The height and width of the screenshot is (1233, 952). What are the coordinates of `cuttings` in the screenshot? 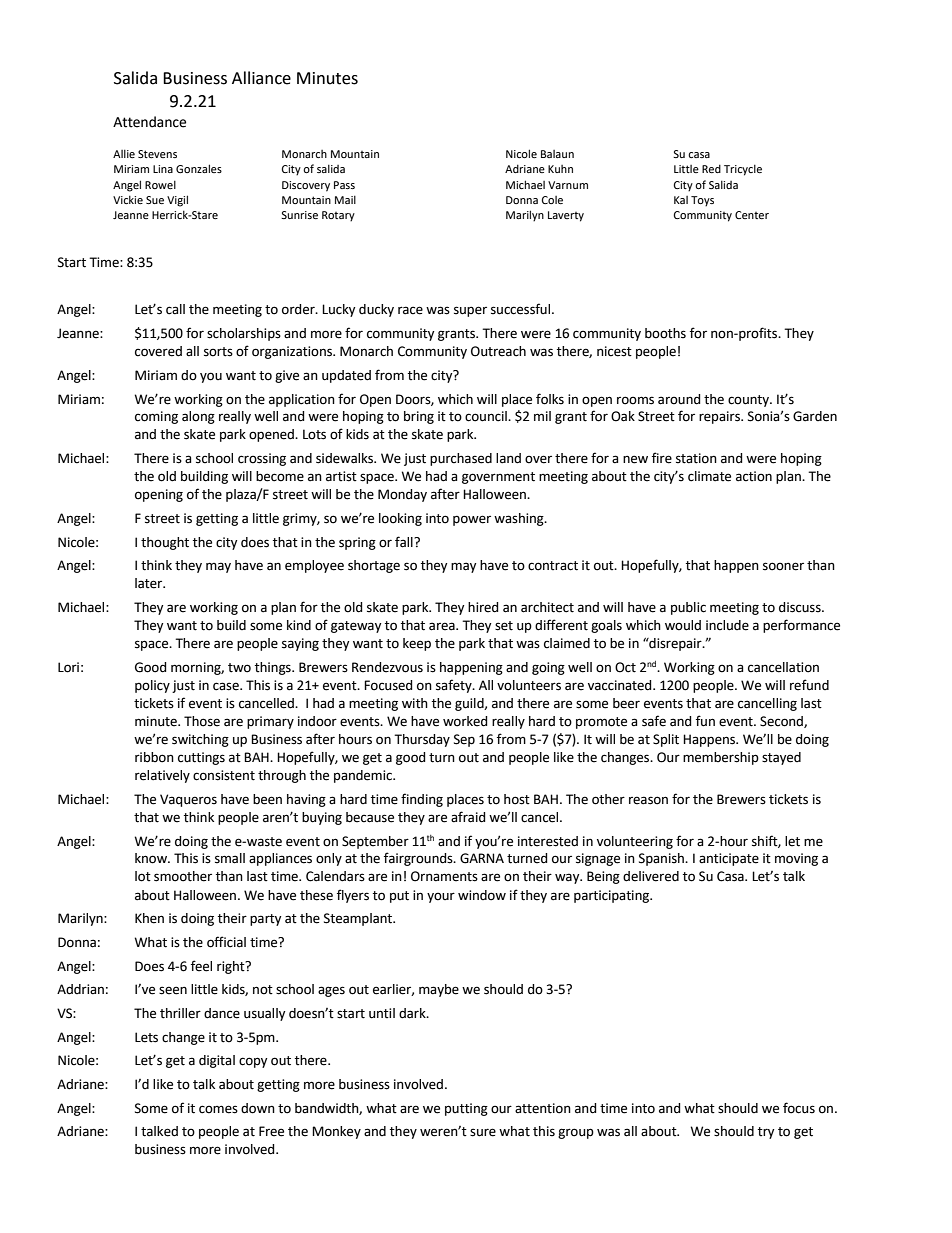 It's located at (201, 758).
